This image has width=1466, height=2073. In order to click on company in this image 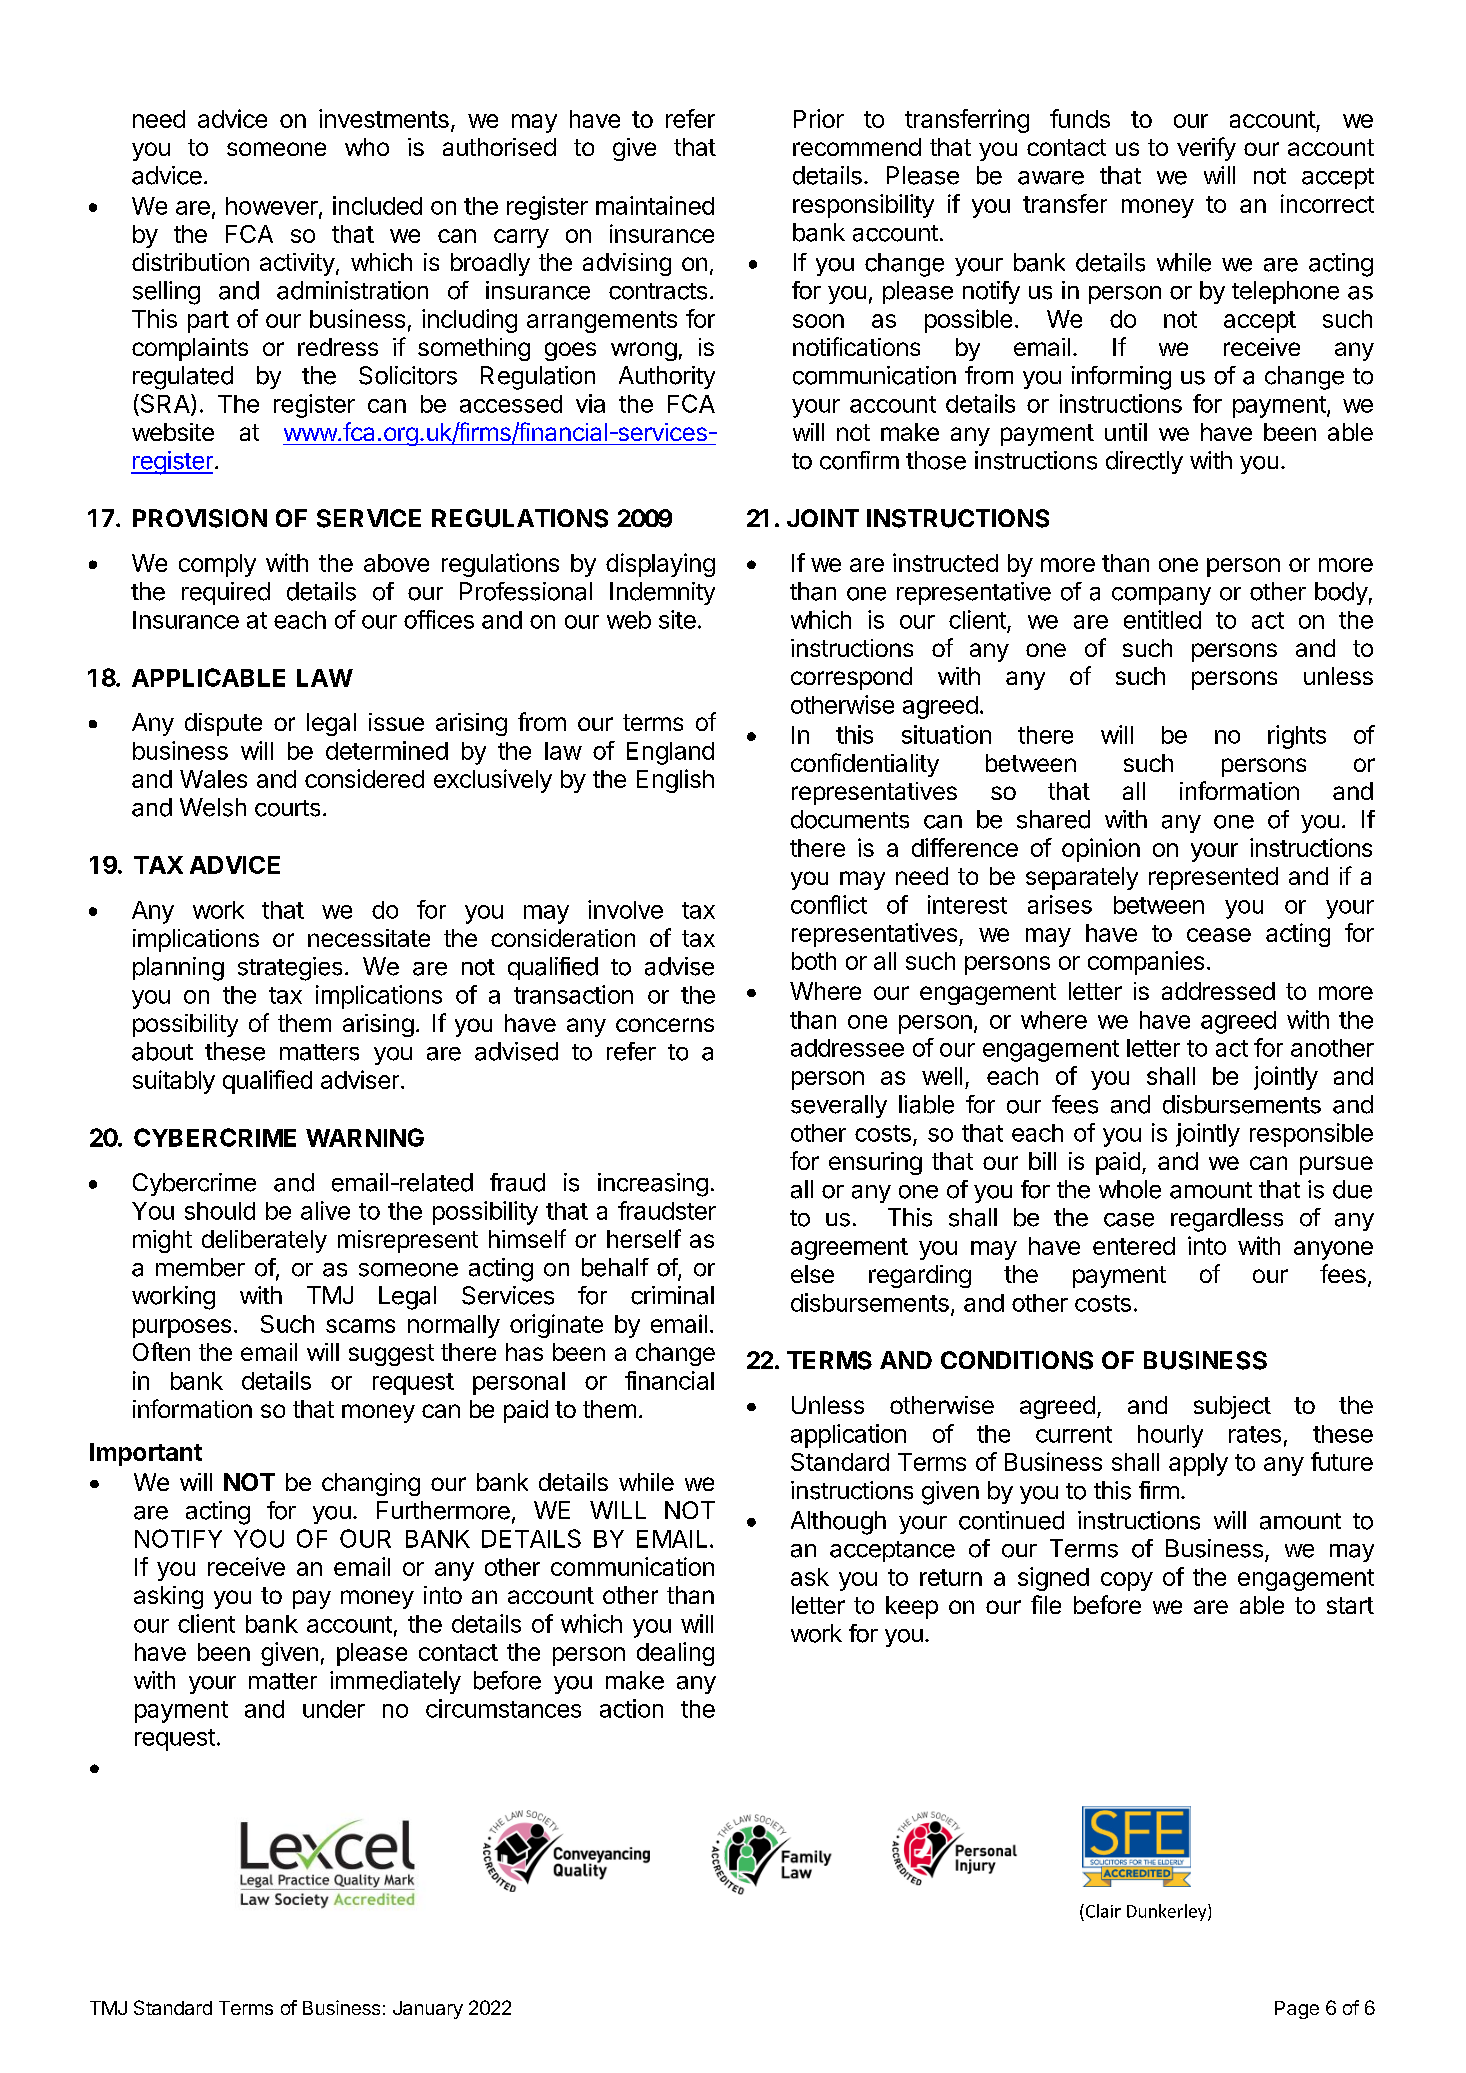, I will do `click(1161, 596)`.
